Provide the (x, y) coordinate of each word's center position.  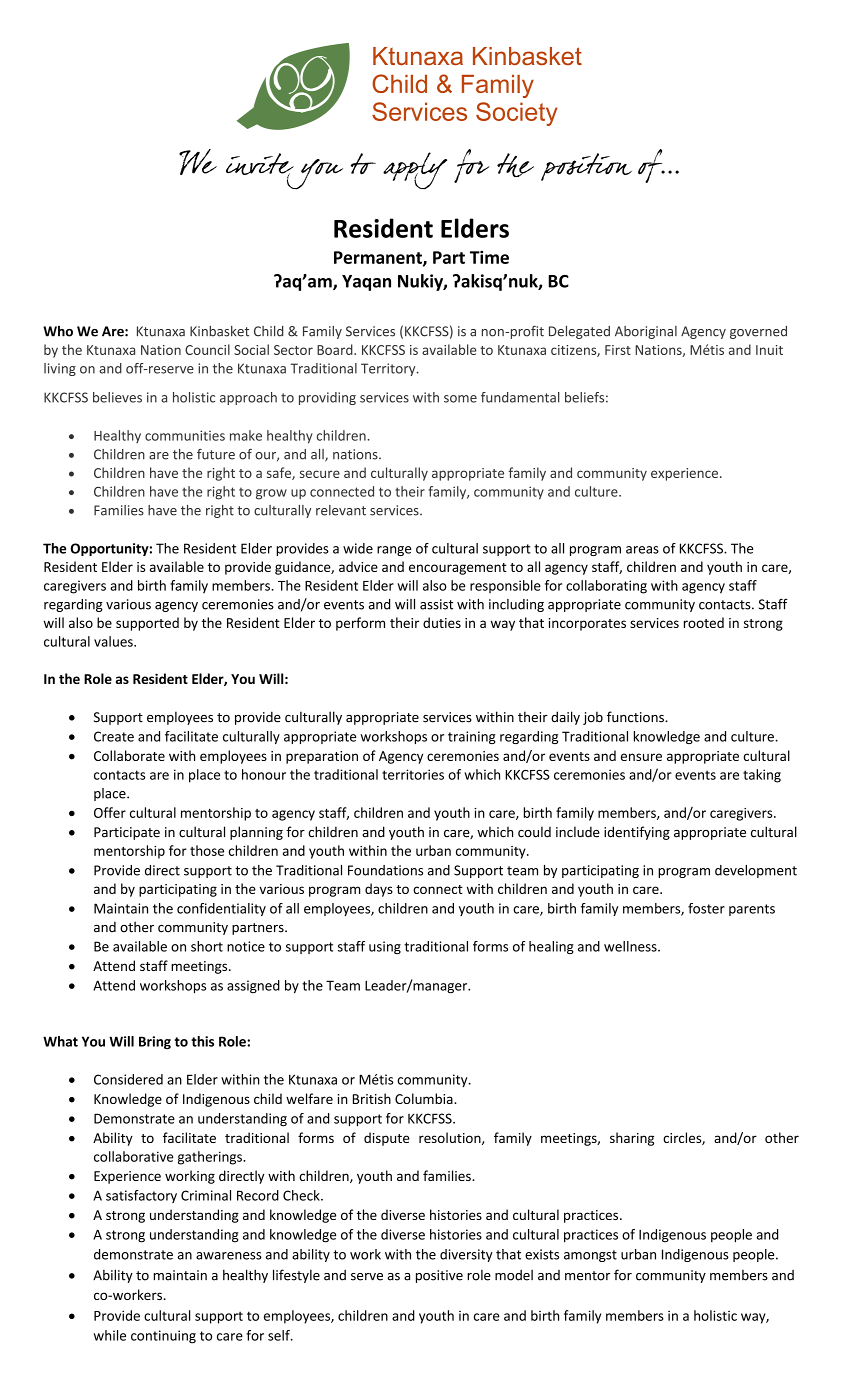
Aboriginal (646, 332)
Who (58, 331)
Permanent (379, 258)
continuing (163, 1337)
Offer (110, 812)
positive (439, 1276)
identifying (637, 833)
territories (413, 774)
